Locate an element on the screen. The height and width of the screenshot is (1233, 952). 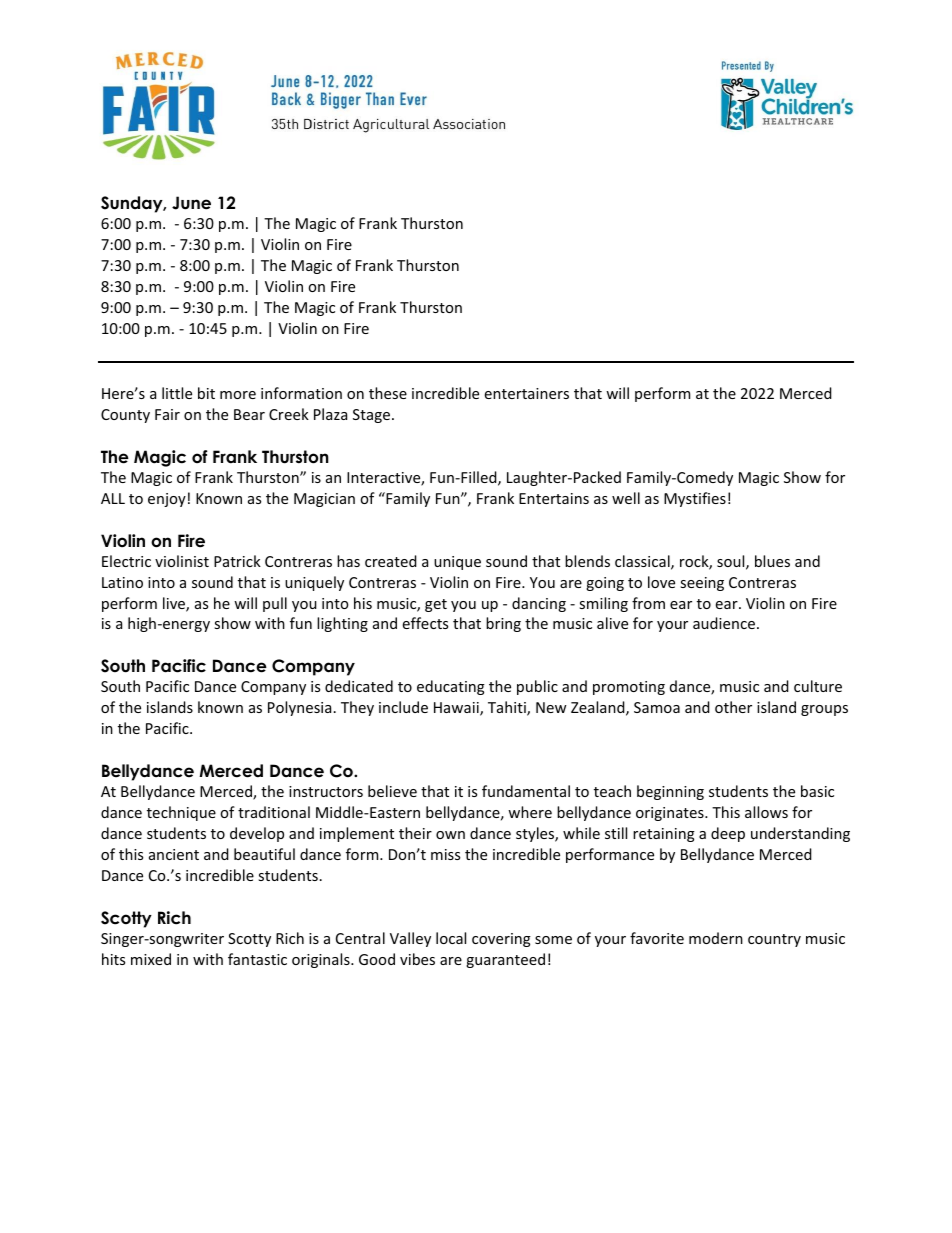
enjoy is located at coordinates (167, 500).
